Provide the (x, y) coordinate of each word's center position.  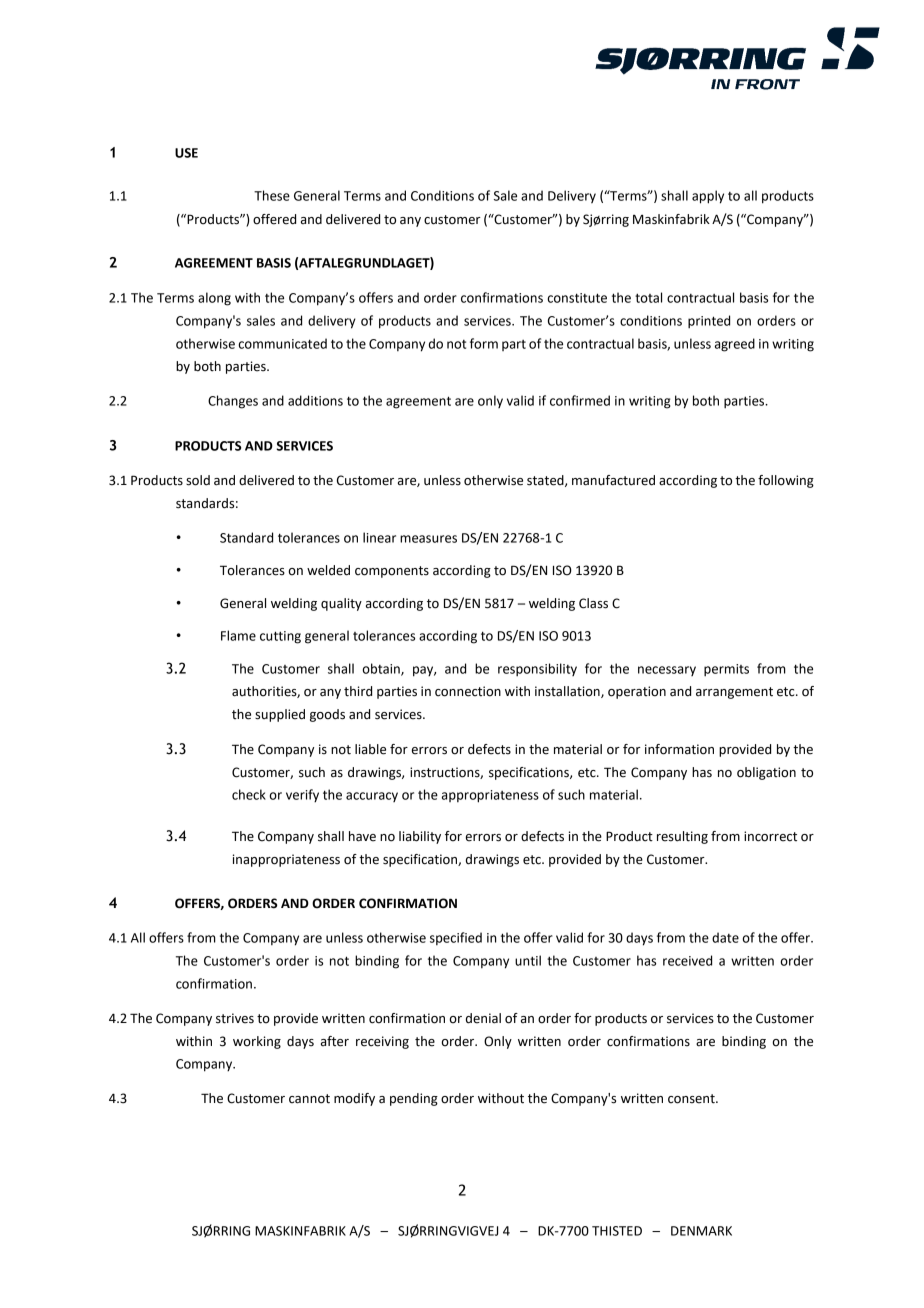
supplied (280, 715)
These (272, 195)
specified (456, 938)
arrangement (734, 693)
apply (708, 197)
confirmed (580, 400)
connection (468, 691)
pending (414, 1099)
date (725, 937)
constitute (577, 298)
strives (235, 1018)
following (786, 481)
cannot (309, 1099)
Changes (233, 402)
